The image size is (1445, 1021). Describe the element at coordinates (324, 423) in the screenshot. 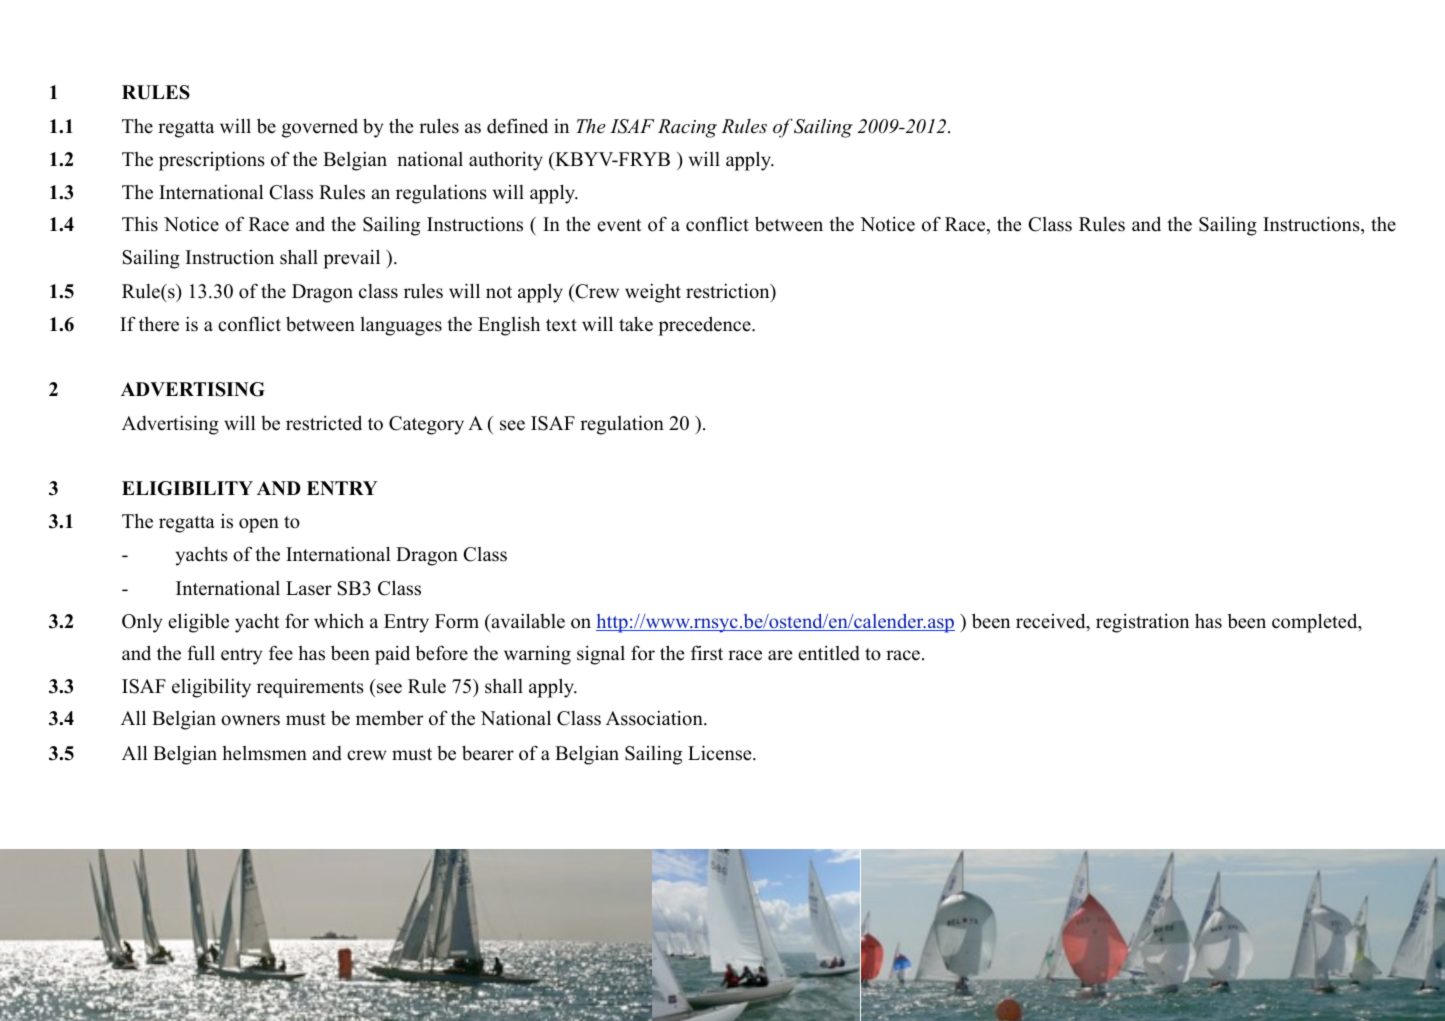

I see `restricted` at that location.
